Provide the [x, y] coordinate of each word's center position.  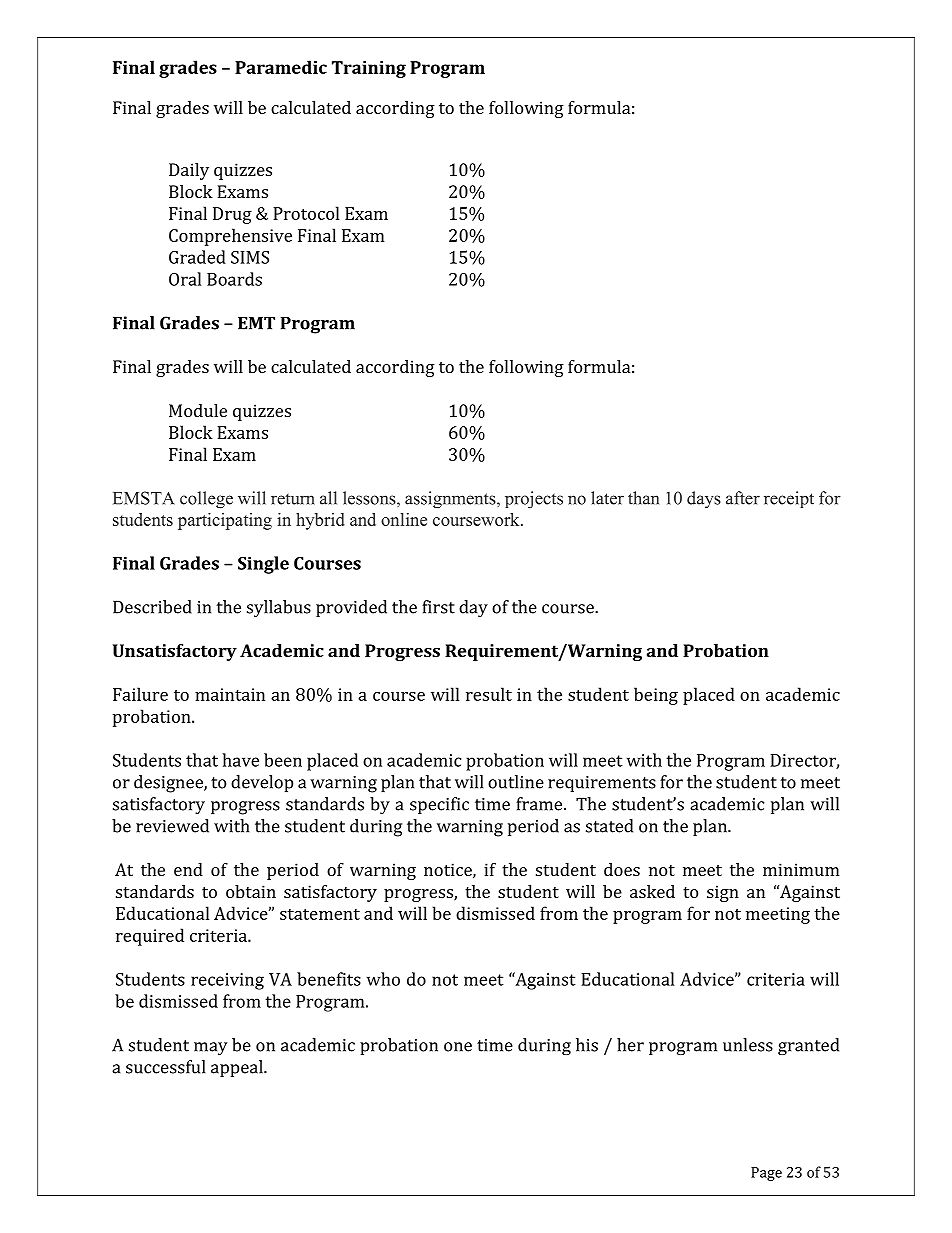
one [458, 1047]
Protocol [306, 213]
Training [369, 69]
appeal [238, 1068]
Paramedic [281, 67]
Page [766, 1174]
